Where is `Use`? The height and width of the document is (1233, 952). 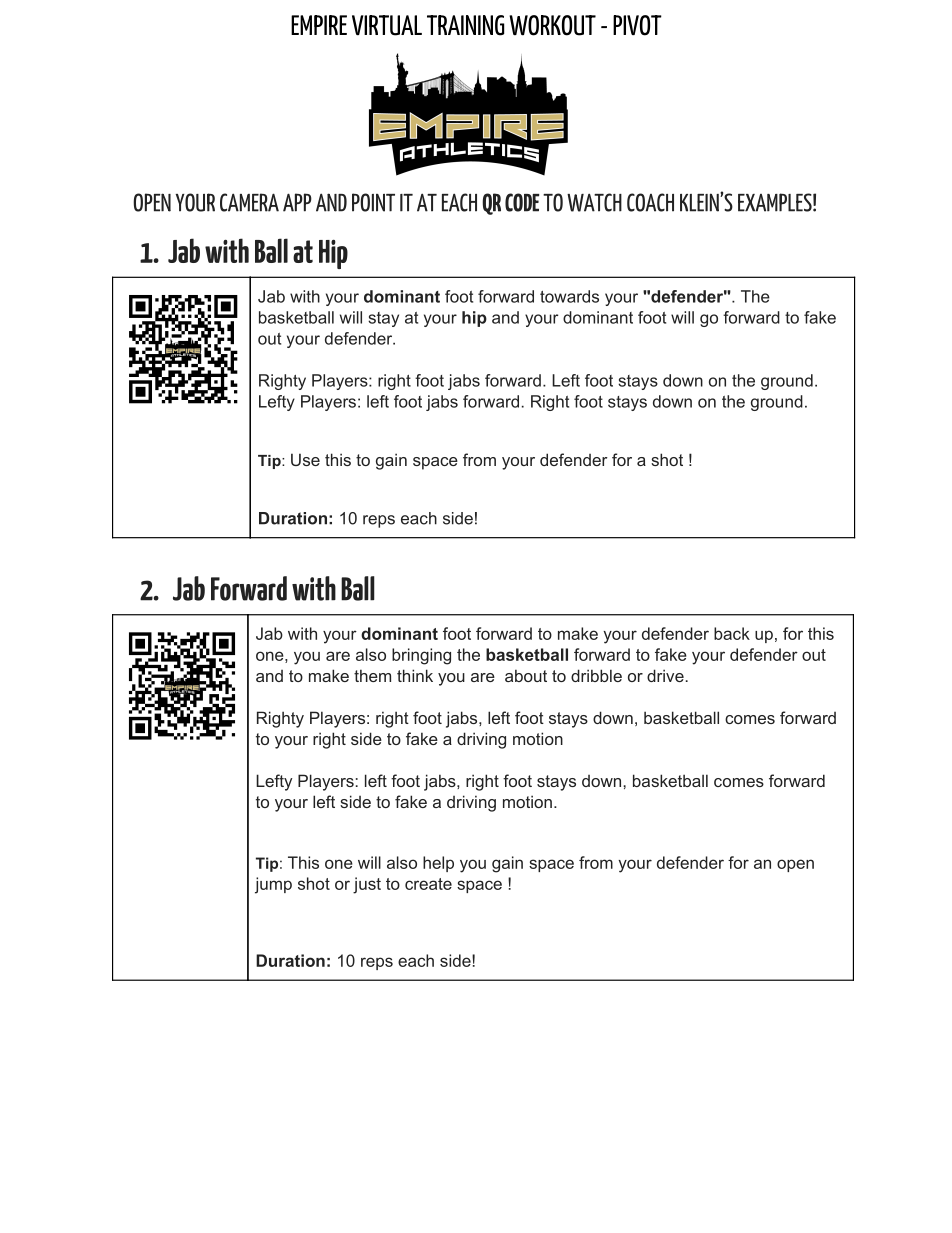 Use is located at coordinates (305, 459).
